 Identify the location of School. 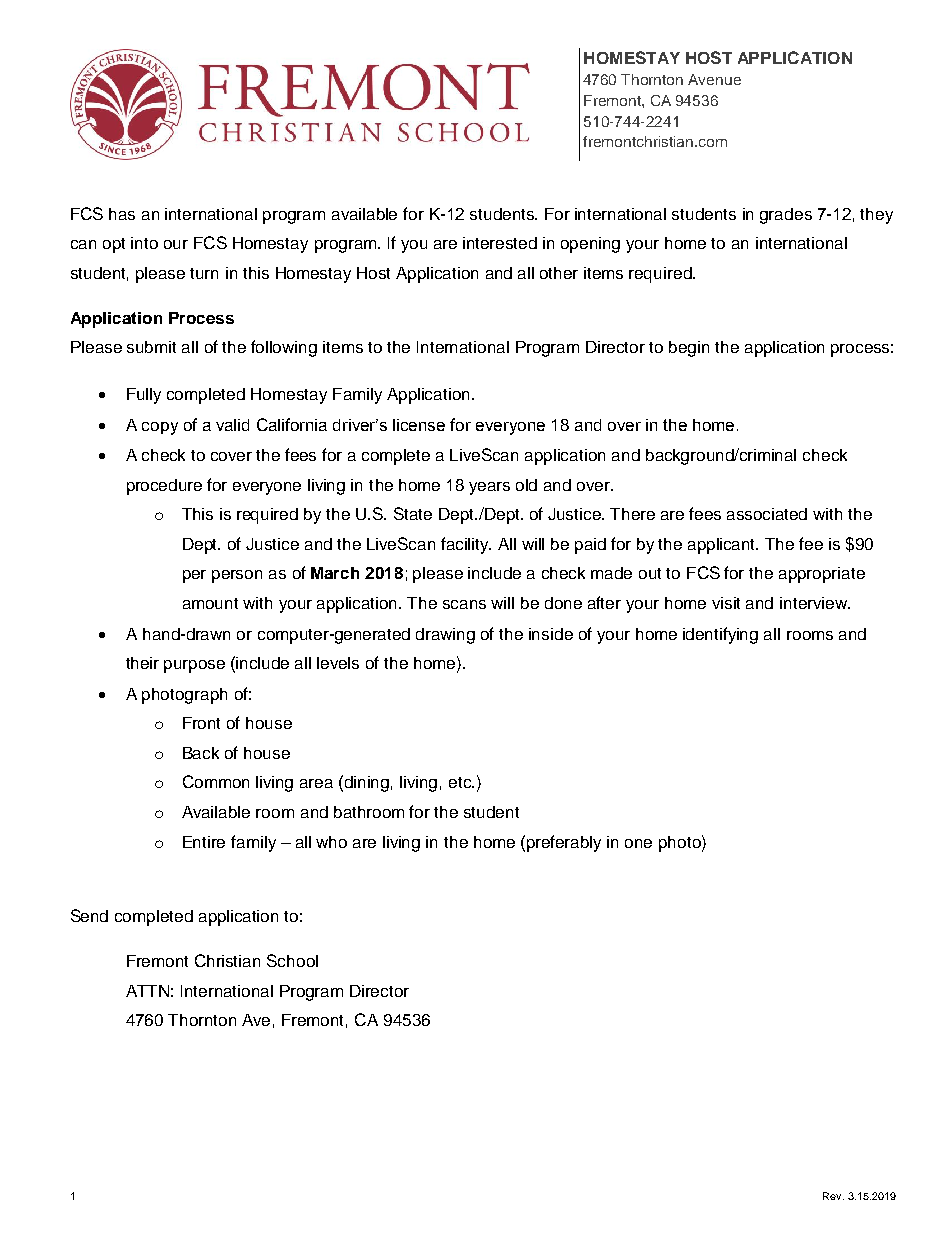
(292, 960).
